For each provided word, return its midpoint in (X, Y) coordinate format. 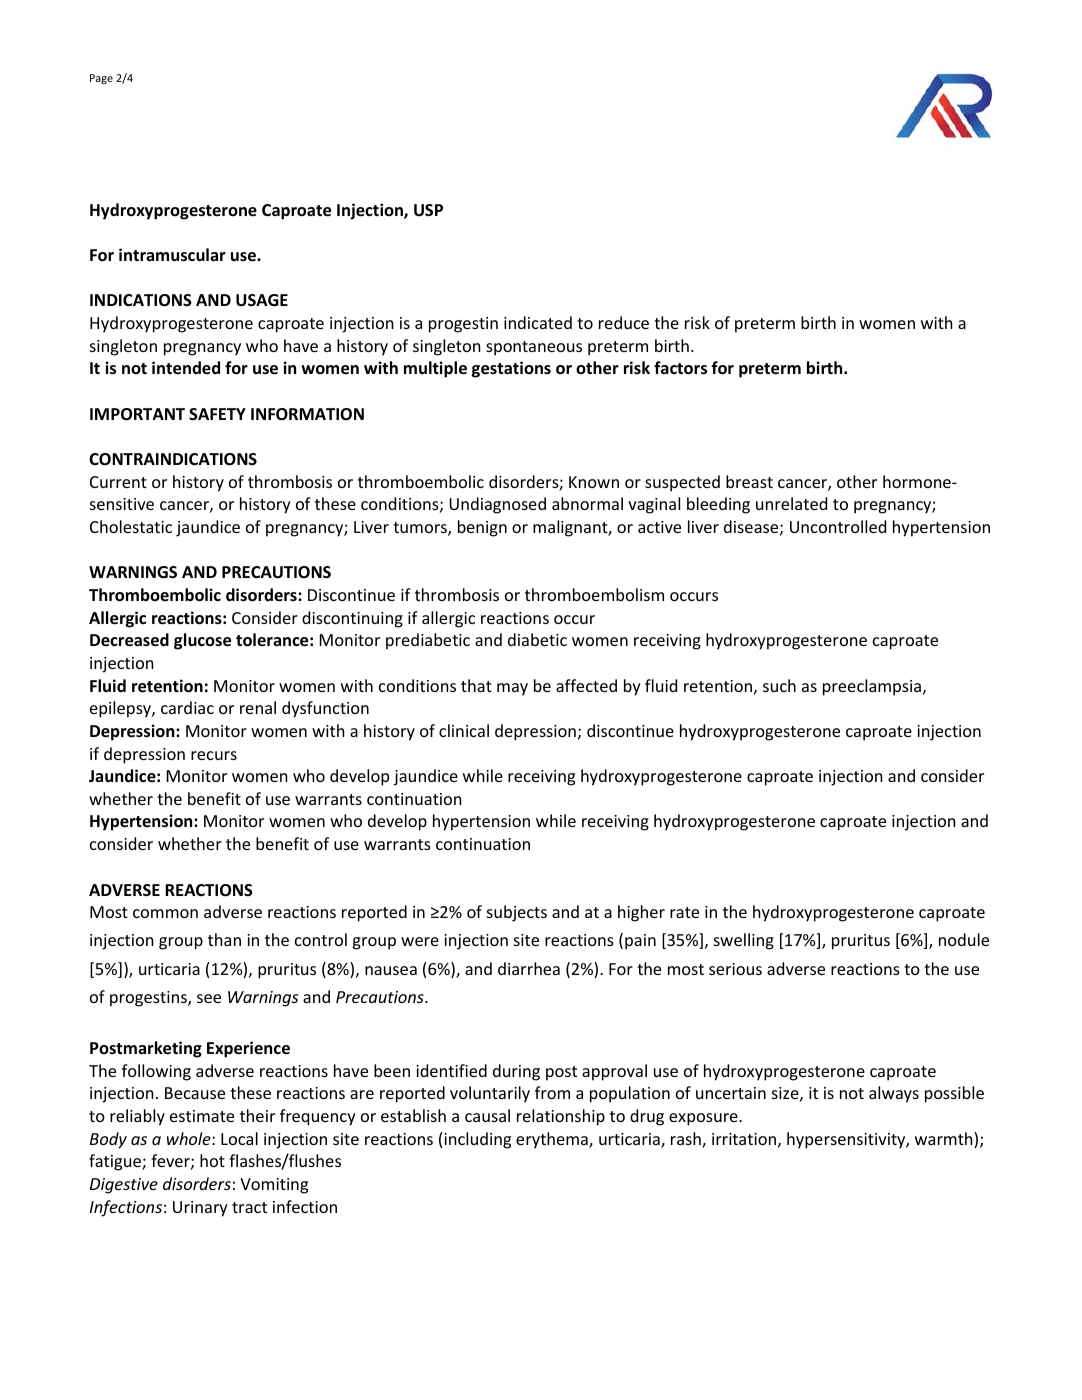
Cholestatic (131, 526)
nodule (964, 939)
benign (482, 528)
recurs (214, 755)
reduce (624, 322)
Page (101, 79)
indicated (538, 322)
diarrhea (529, 968)
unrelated (791, 503)
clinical (464, 730)
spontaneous (534, 348)
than (224, 939)
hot (212, 1160)
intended (186, 368)
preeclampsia (872, 687)
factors (680, 368)
